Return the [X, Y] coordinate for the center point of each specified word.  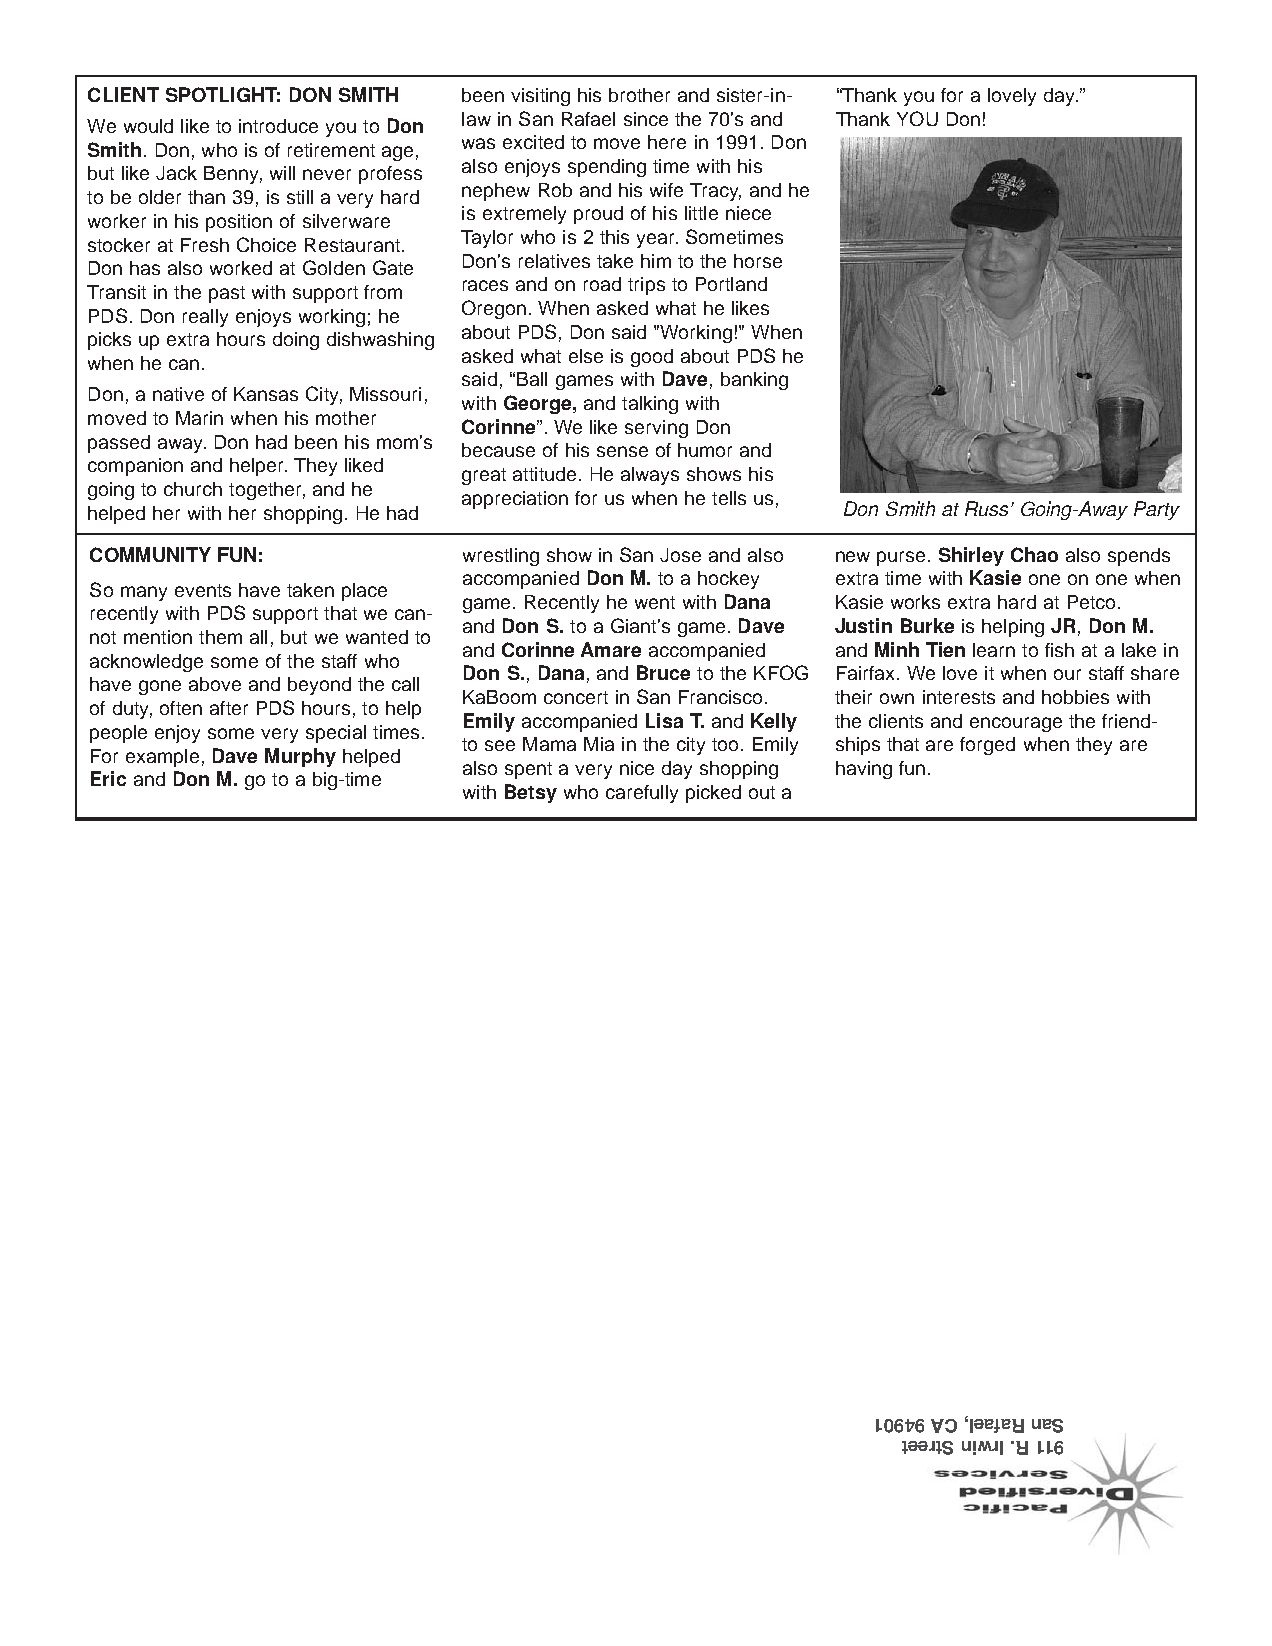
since [646, 119]
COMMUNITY [150, 554]
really [205, 318]
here [667, 142]
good [652, 358]
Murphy [300, 757]
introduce [278, 126]
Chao [1034, 554]
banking [754, 381]
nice [637, 768]
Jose [680, 555]
